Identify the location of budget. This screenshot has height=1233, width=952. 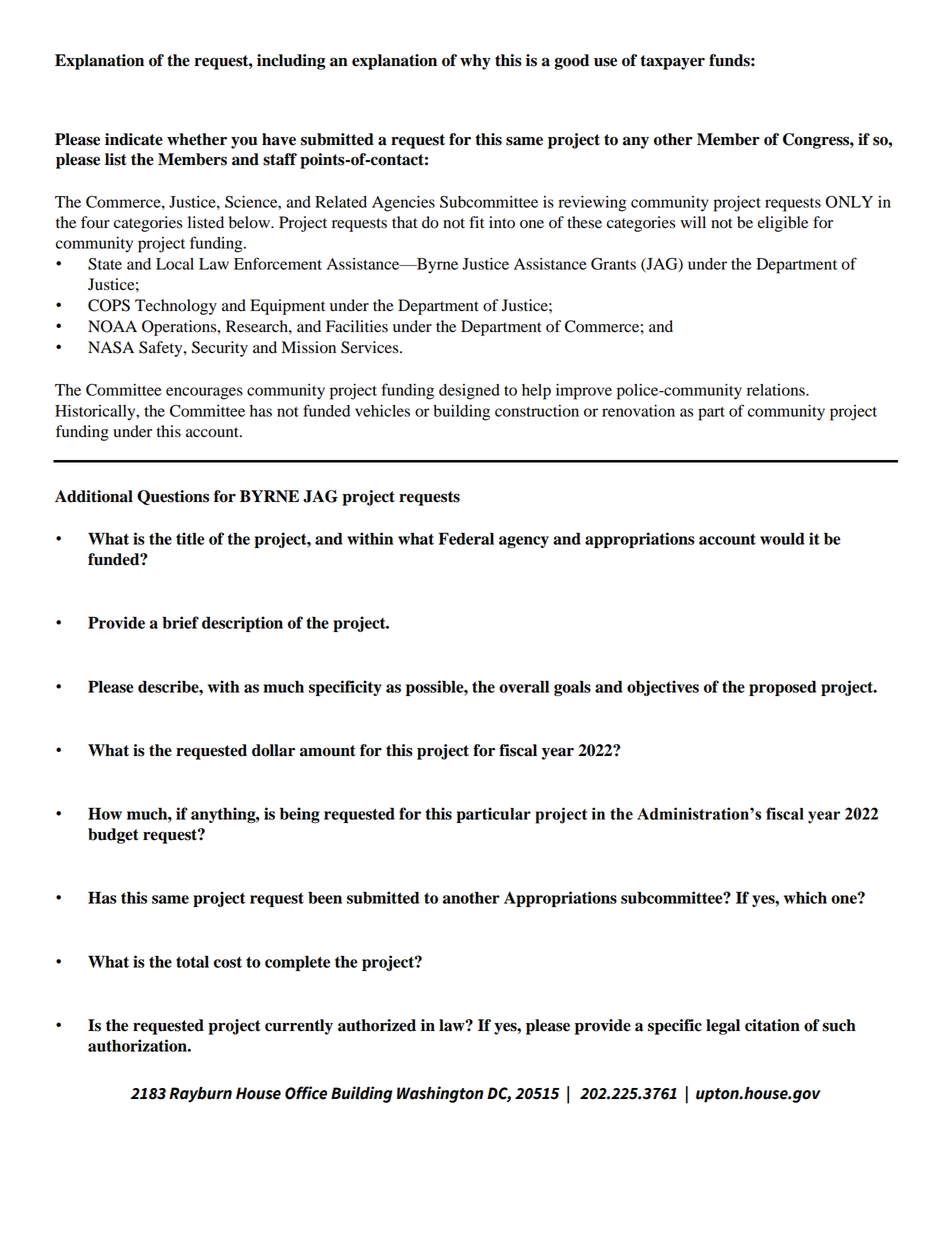
(113, 836).
